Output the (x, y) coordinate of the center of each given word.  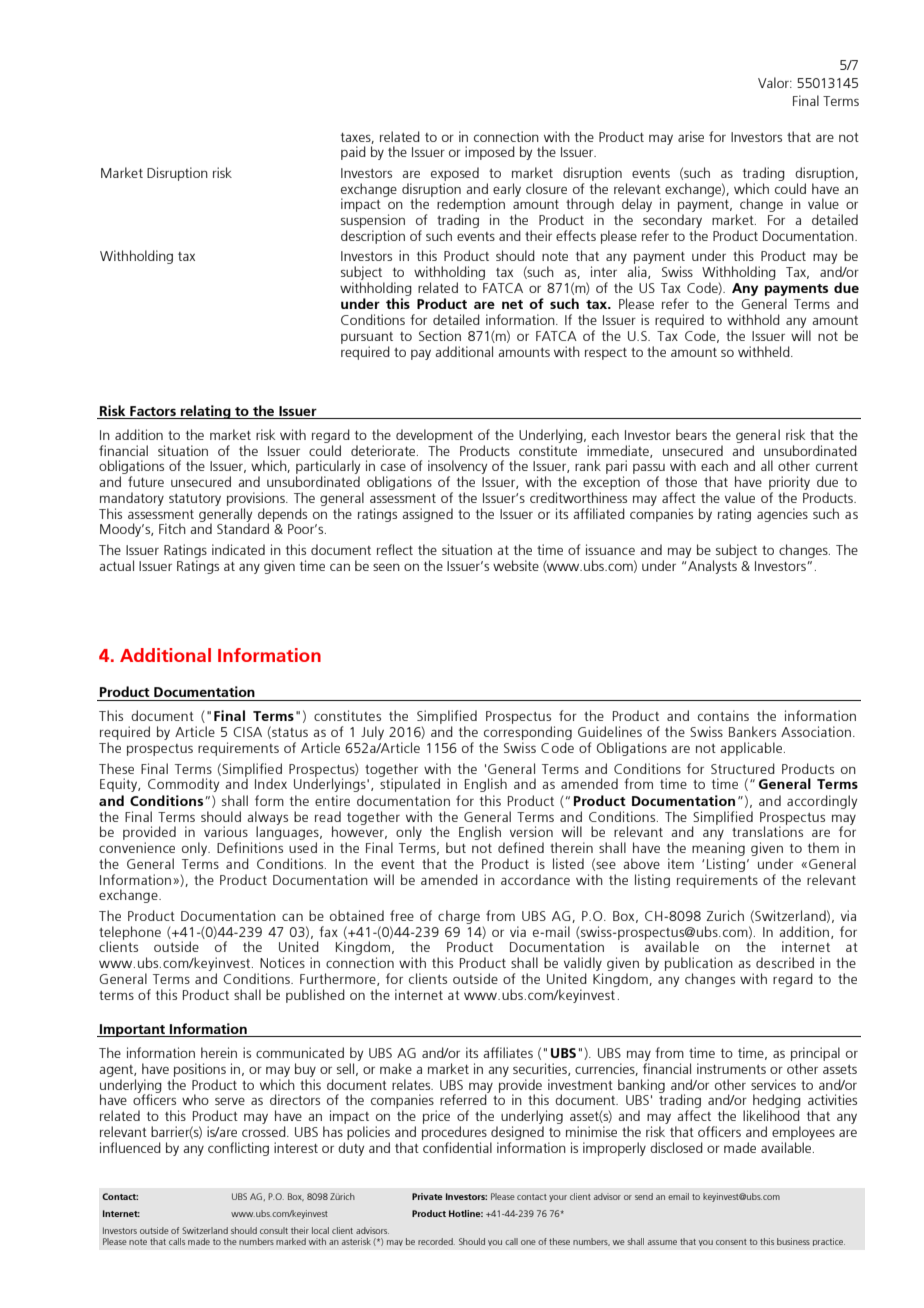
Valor (774, 82)
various (226, 831)
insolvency (457, 468)
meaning (718, 850)
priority (789, 484)
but (456, 847)
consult (274, 1230)
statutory (195, 500)
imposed (490, 153)
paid (353, 153)
